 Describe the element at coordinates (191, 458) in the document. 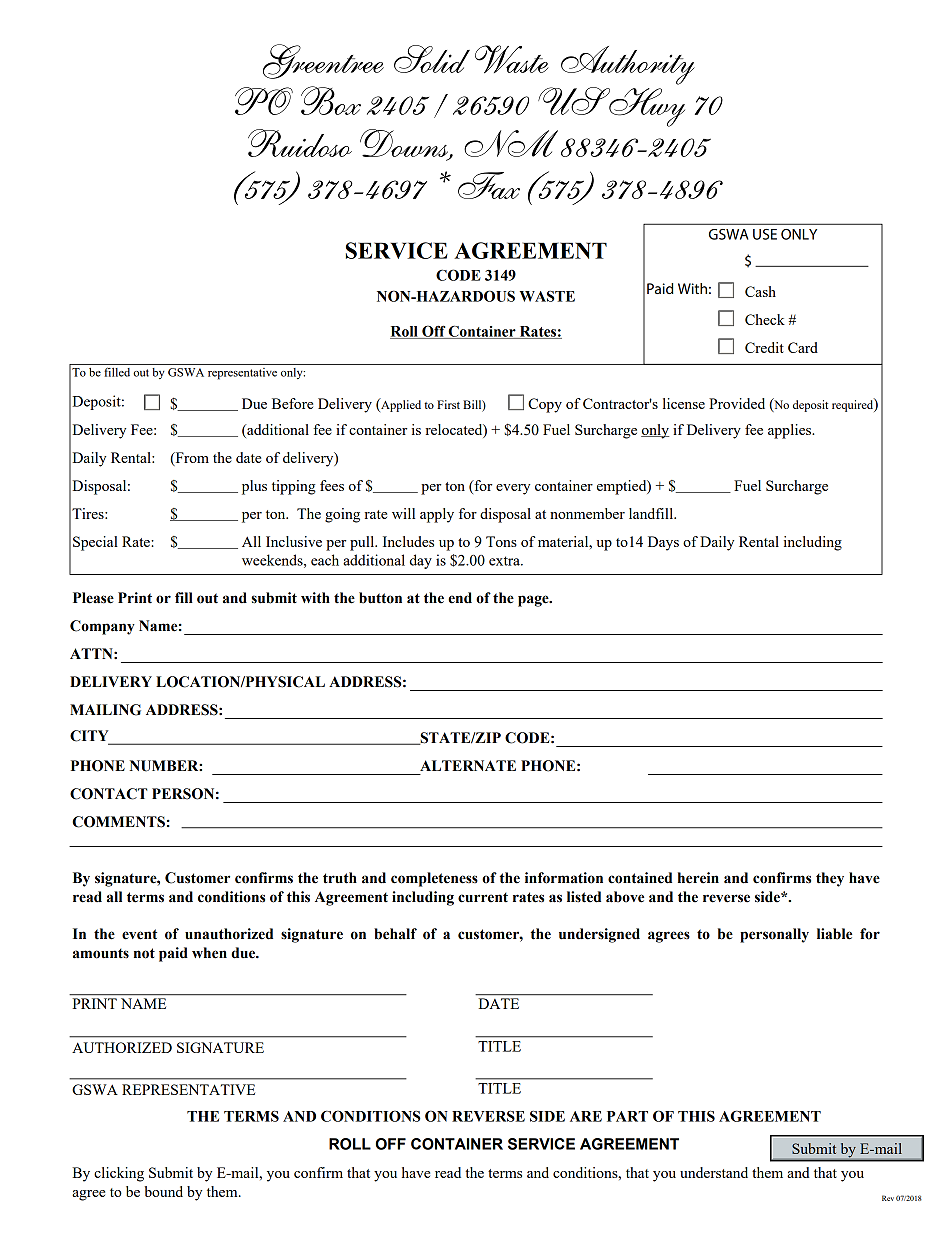

I see `From` at that location.
